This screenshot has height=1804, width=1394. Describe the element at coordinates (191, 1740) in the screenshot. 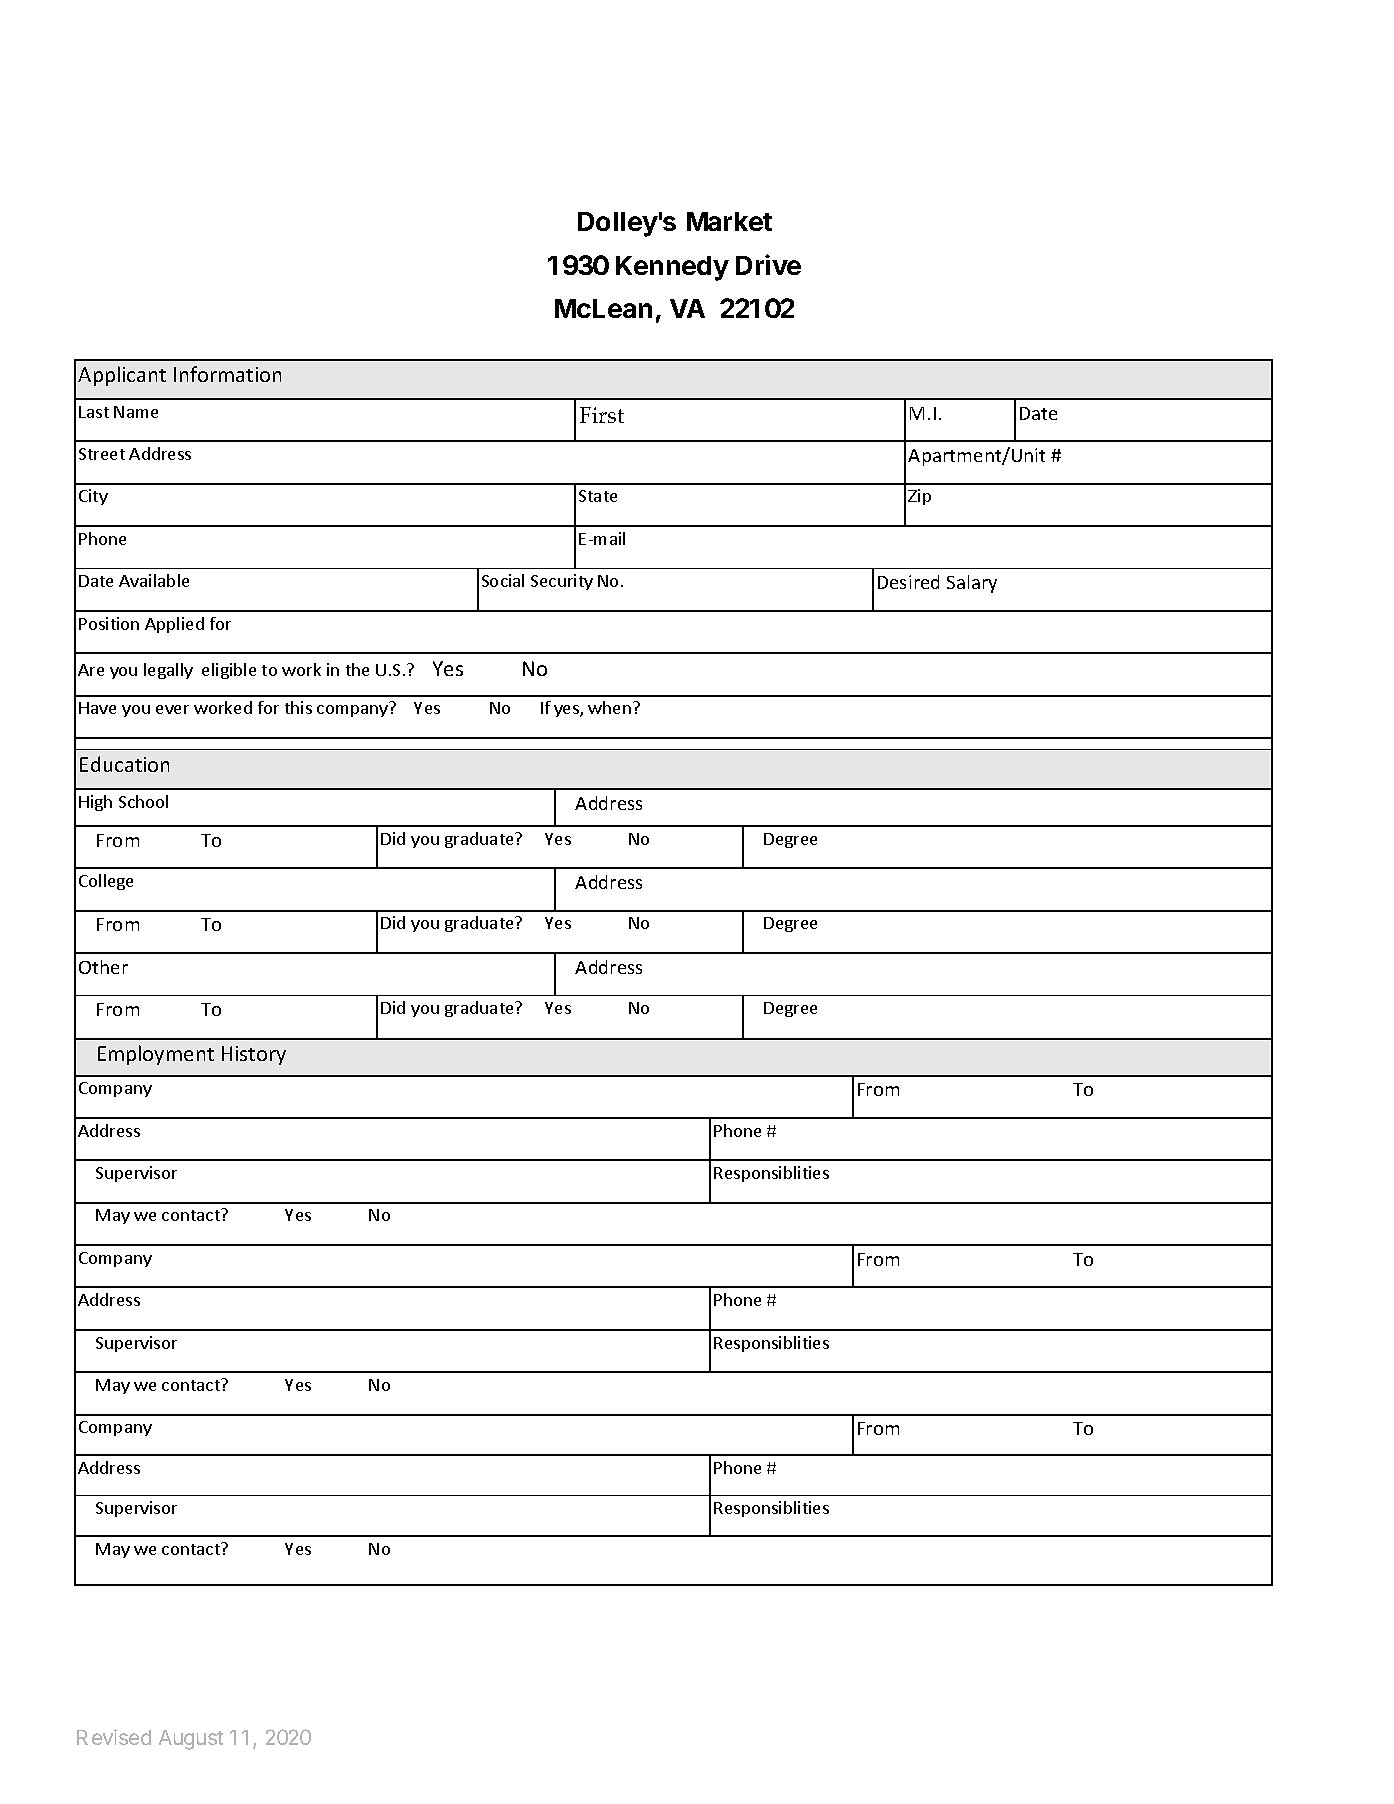

I see `August` at that location.
